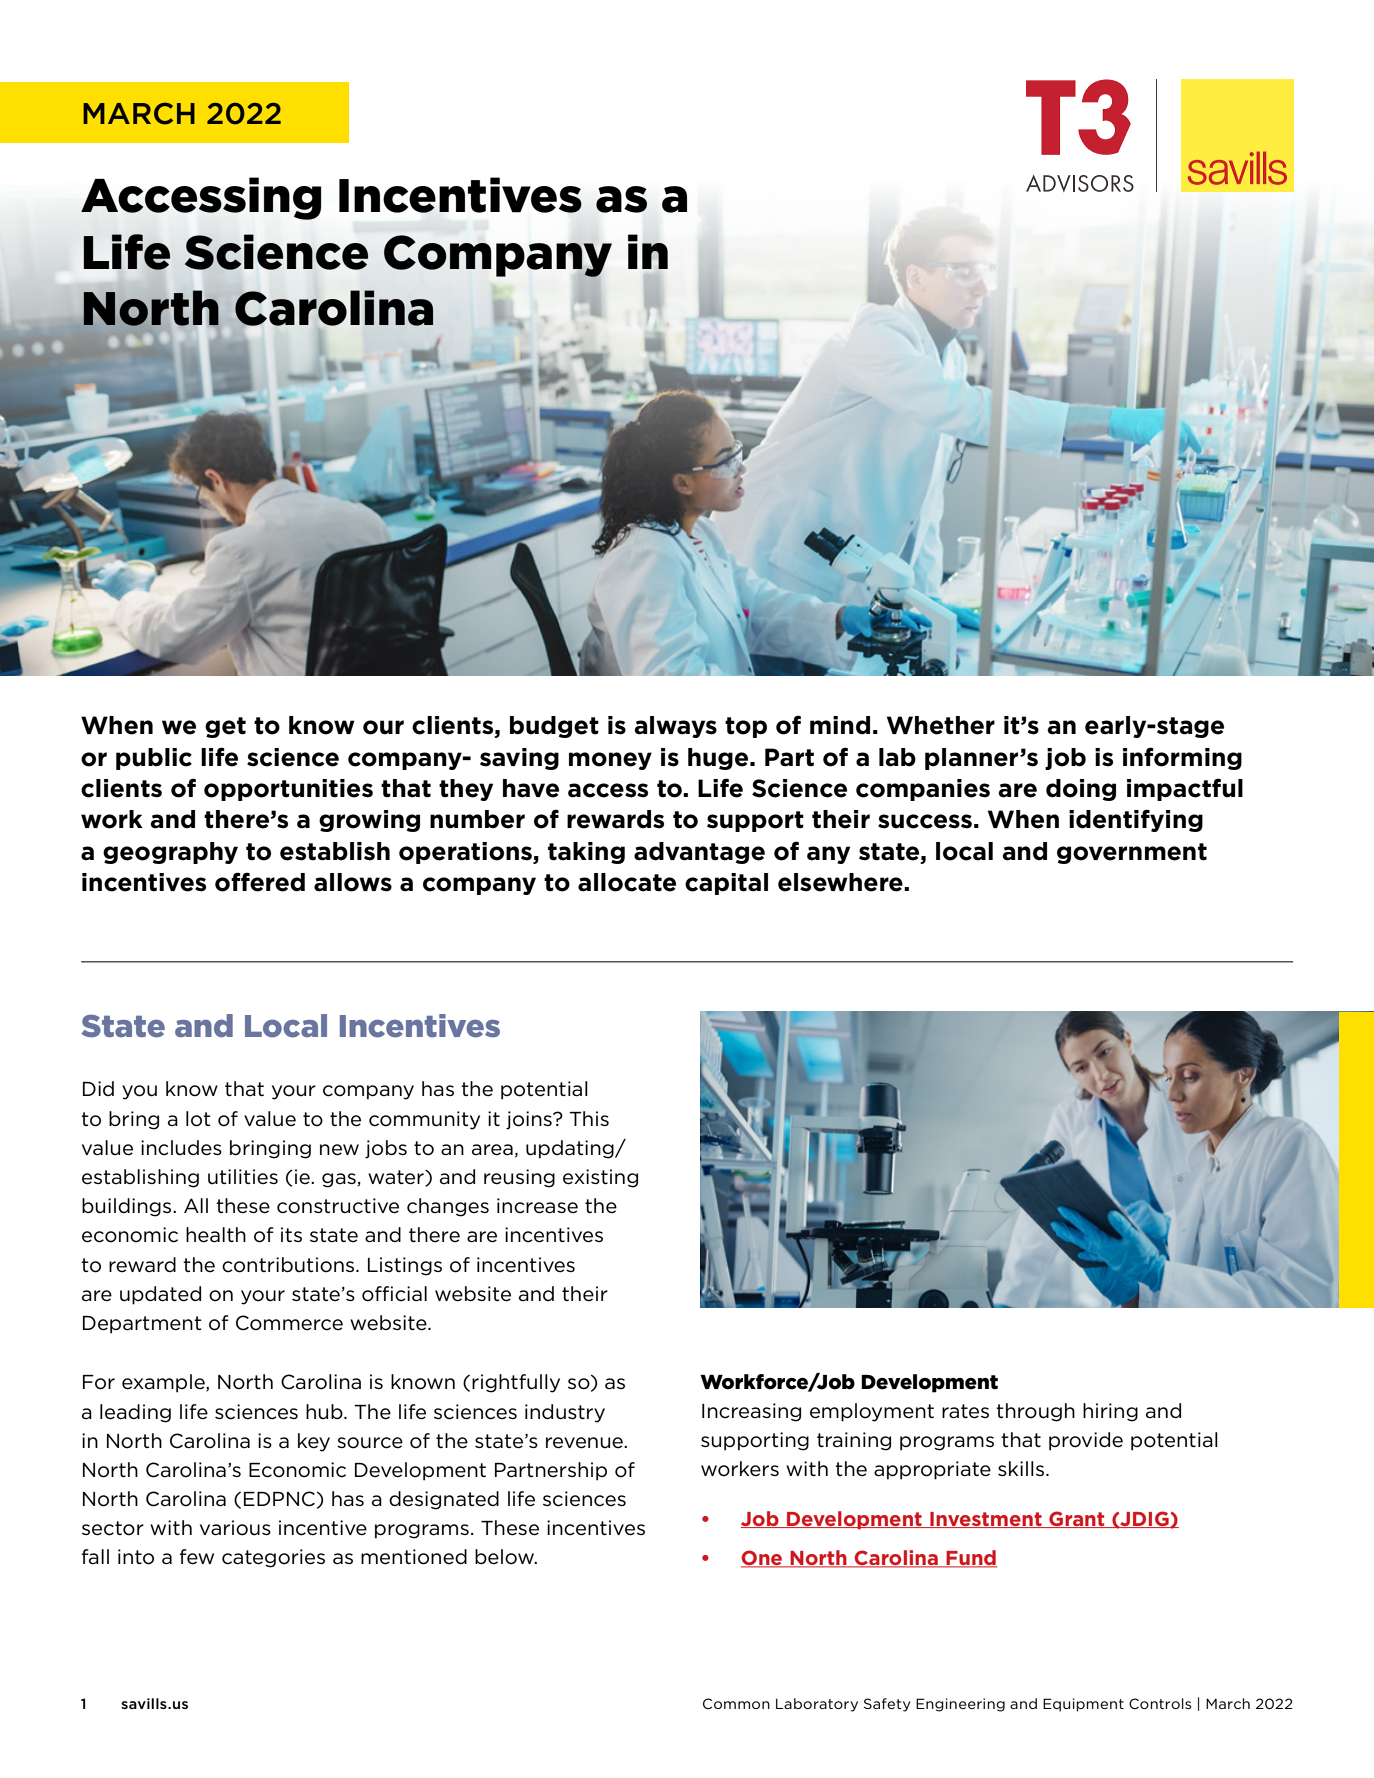 The image size is (1374, 1778). What do you see at coordinates (154, 759) in the screenshot?
I see `public` at bounding box center [154, 759].
